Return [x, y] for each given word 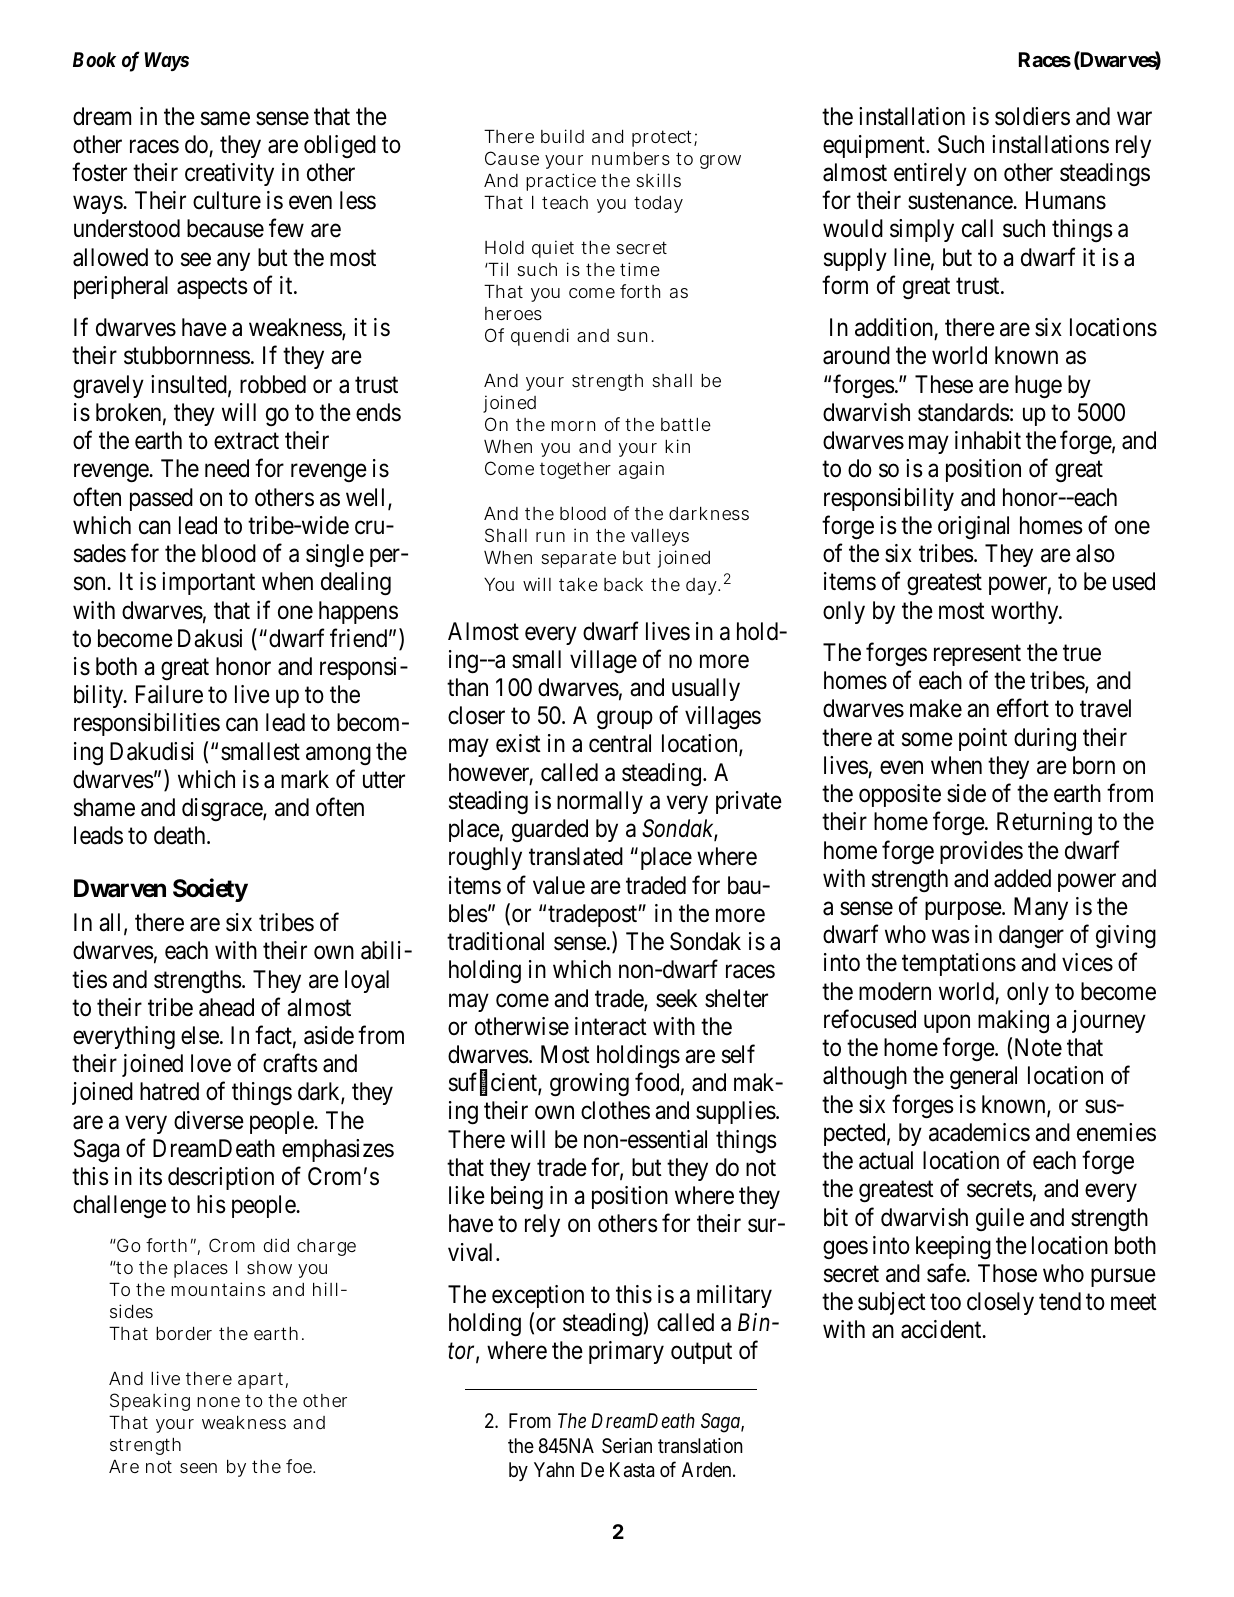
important [208, 583]
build [562, 136]
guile [1000, 1219]
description [221, 1178]
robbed [273, 384]
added [1022, 878]
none [218, 1402]
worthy [1026, 612]
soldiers [1032, 116]
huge [1038, 387]
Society [210, 890]
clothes [615, 1110]
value [559, 885]
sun [634, 337]
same [225, 118]
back [623, 584]
